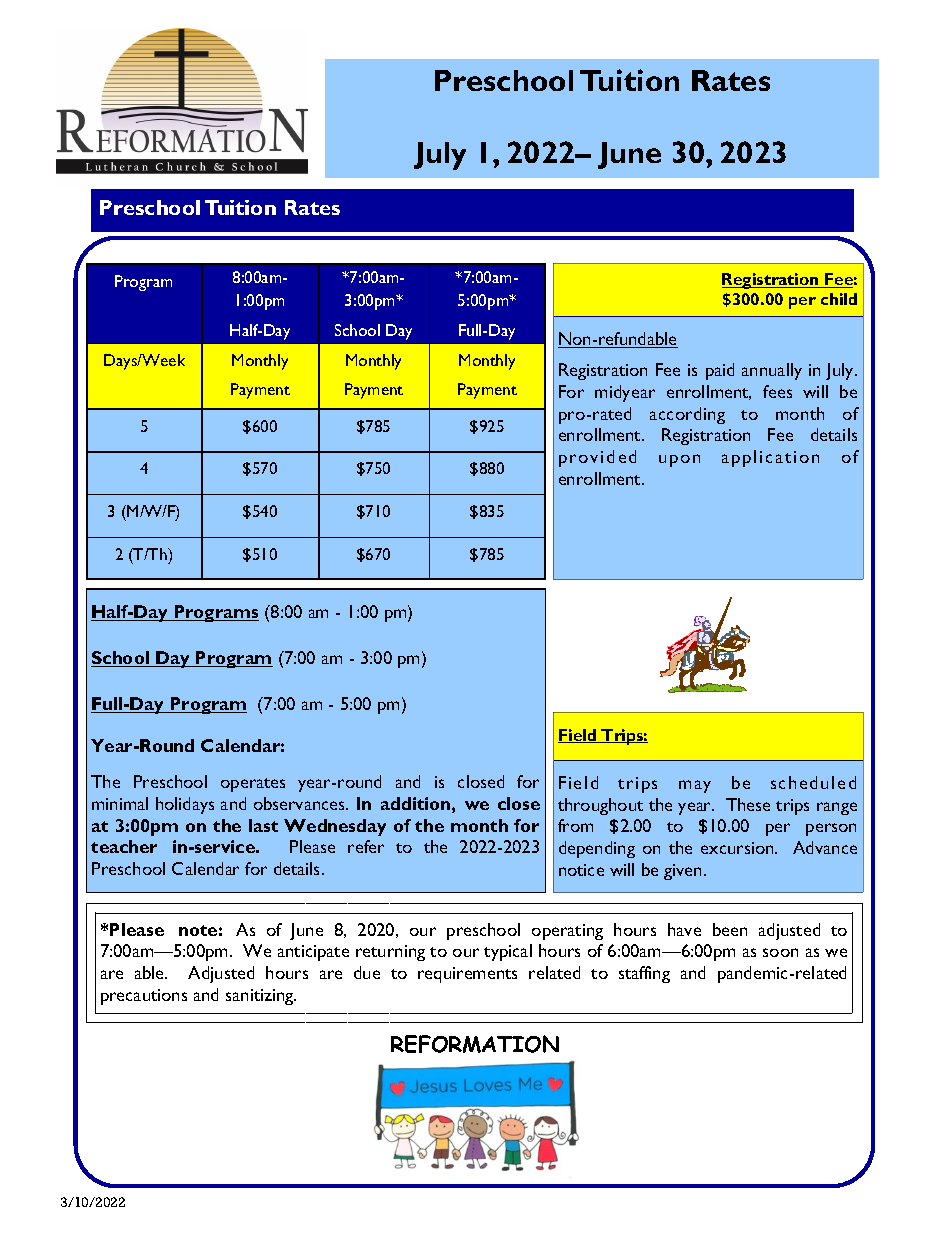  I want to click on child, so click(839, 299).
